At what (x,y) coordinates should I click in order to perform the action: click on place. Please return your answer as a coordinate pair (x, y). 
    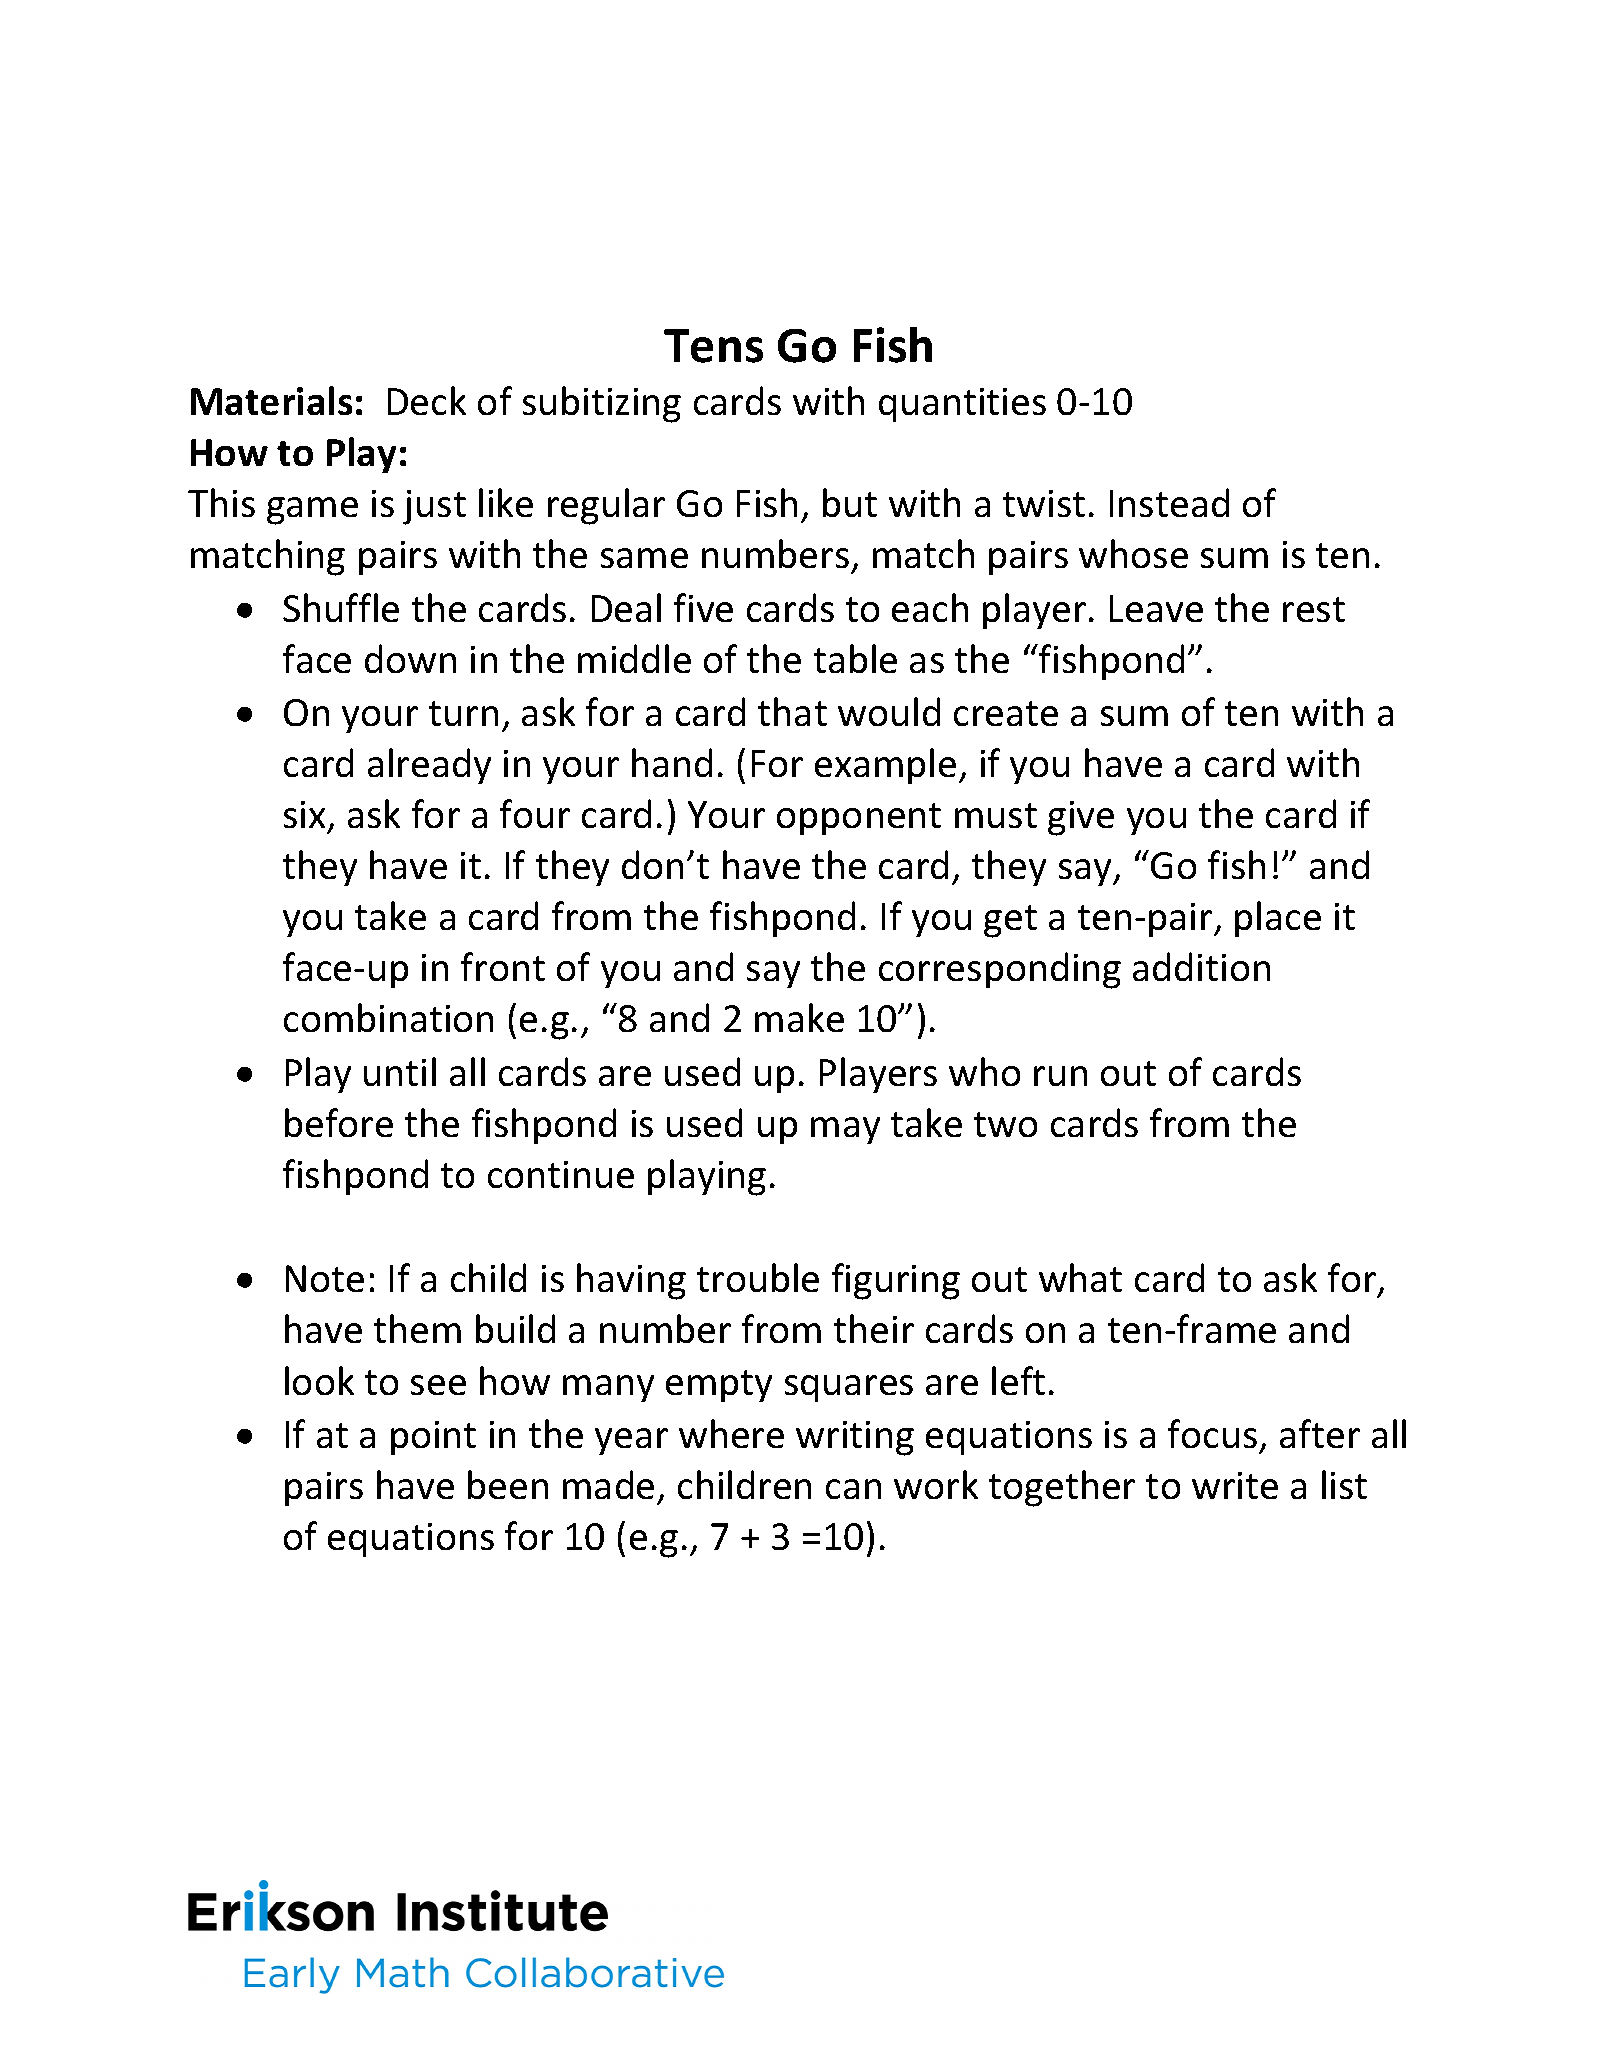
    Looking at the image, I should click on (1278, 919).
